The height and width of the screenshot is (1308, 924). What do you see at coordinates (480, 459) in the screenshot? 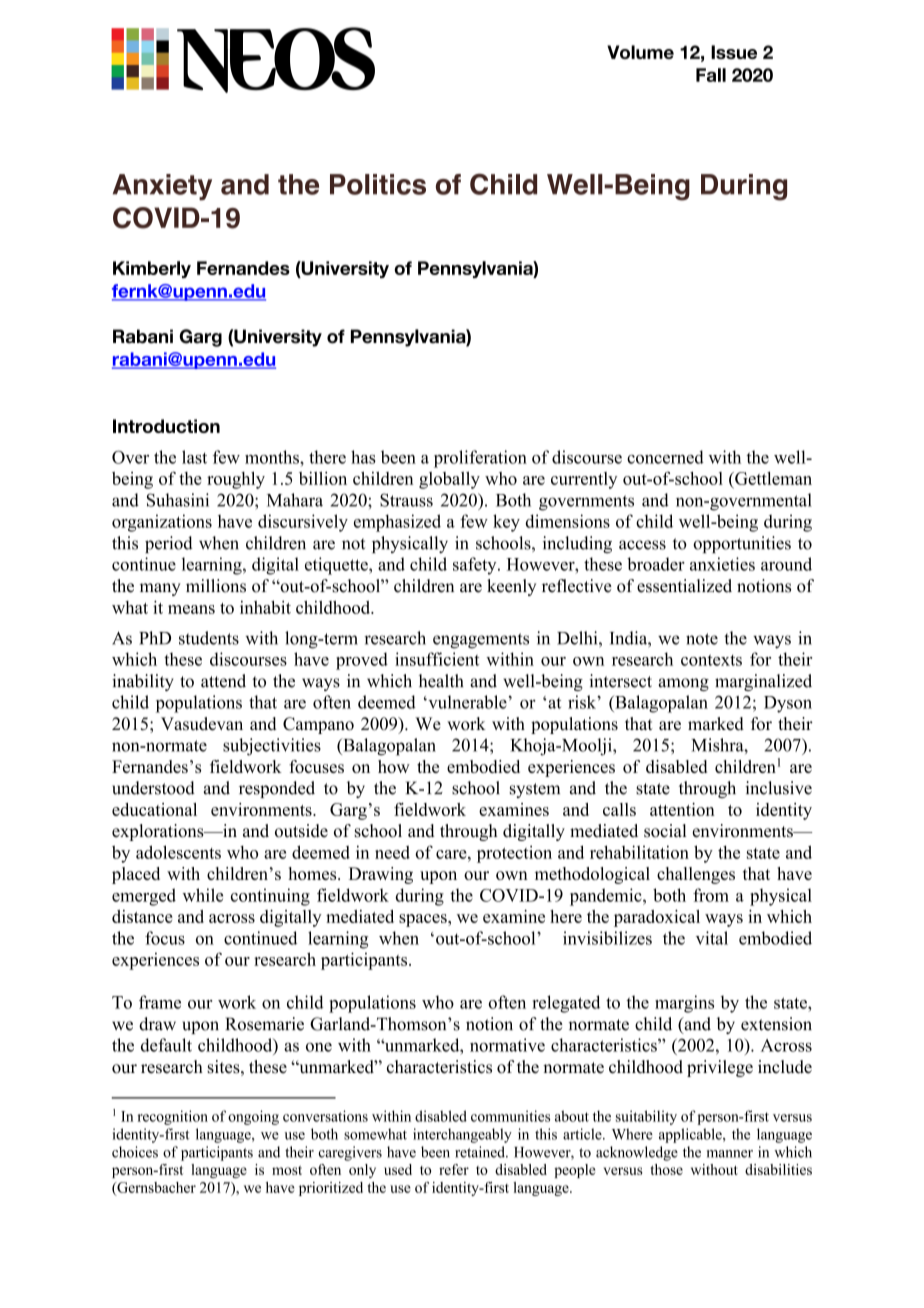
I see `proliferation` at bounding box center [480, 459].
